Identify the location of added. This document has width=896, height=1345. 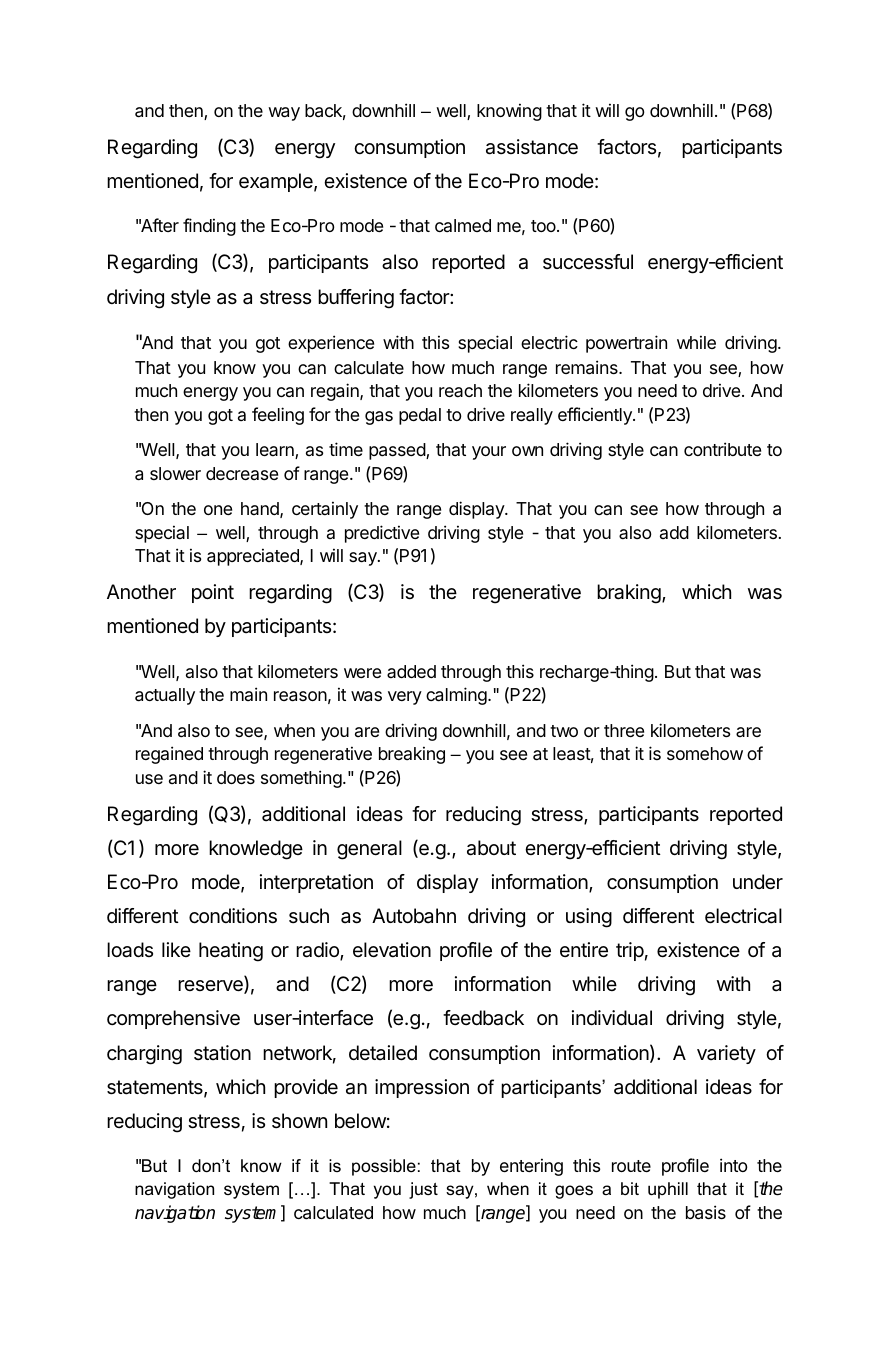
(411, 671).
